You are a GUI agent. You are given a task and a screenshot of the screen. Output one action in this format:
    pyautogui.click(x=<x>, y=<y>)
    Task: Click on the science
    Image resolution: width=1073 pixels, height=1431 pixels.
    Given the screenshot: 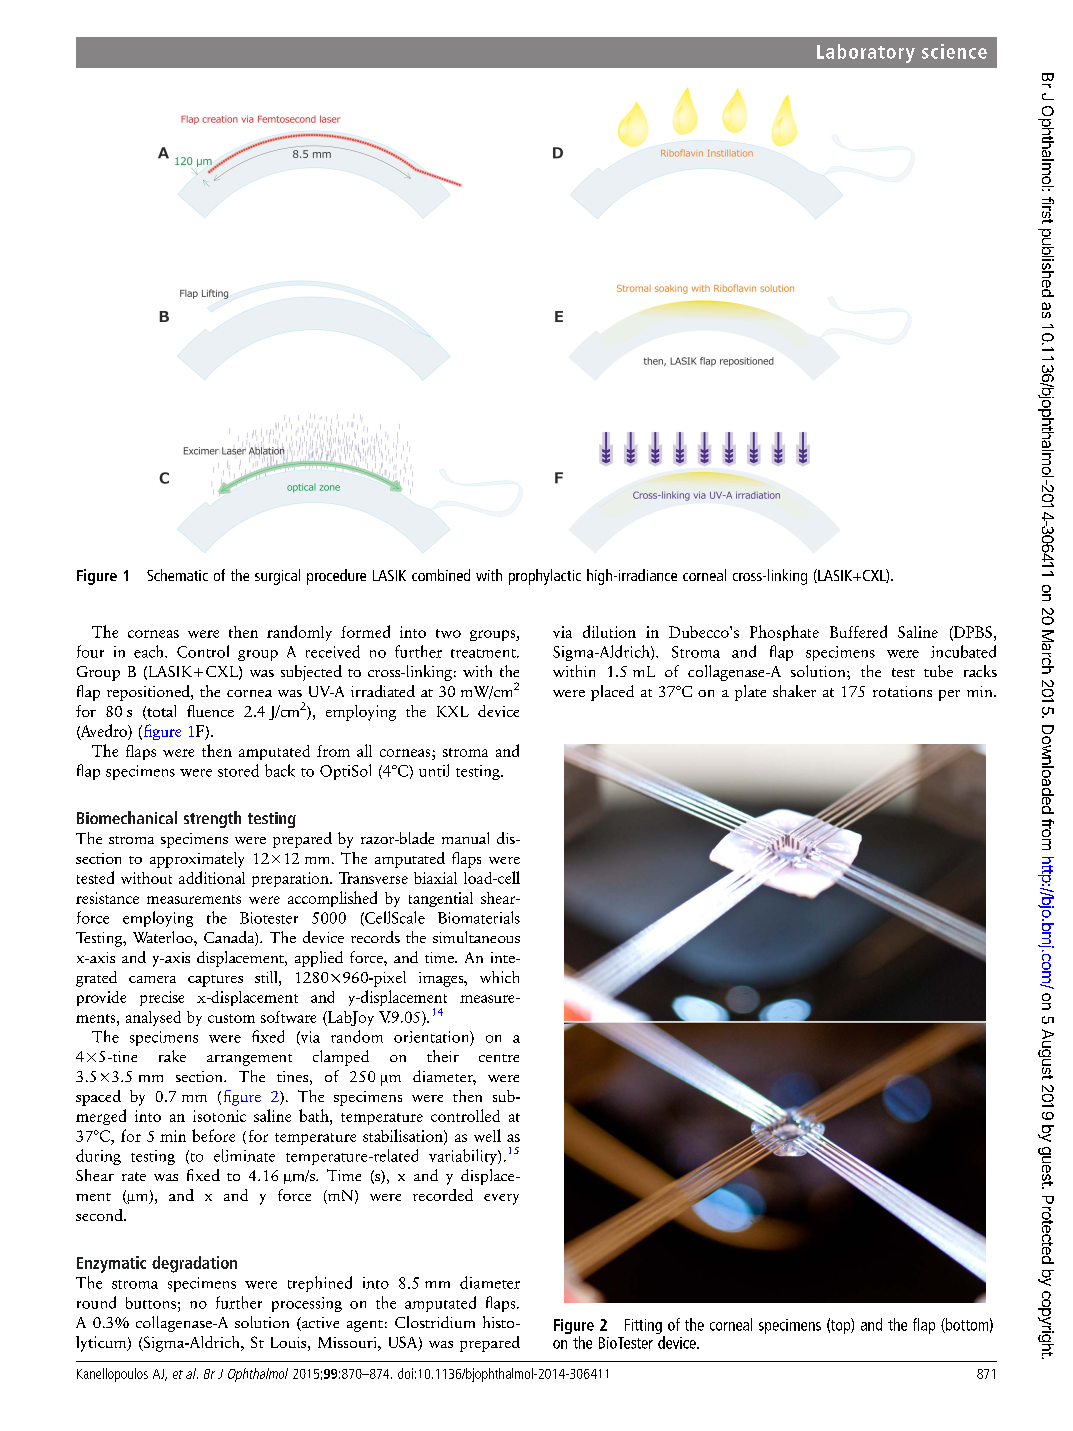 What is the action you would take?
    pyautogui.click(x=954, y=51)
